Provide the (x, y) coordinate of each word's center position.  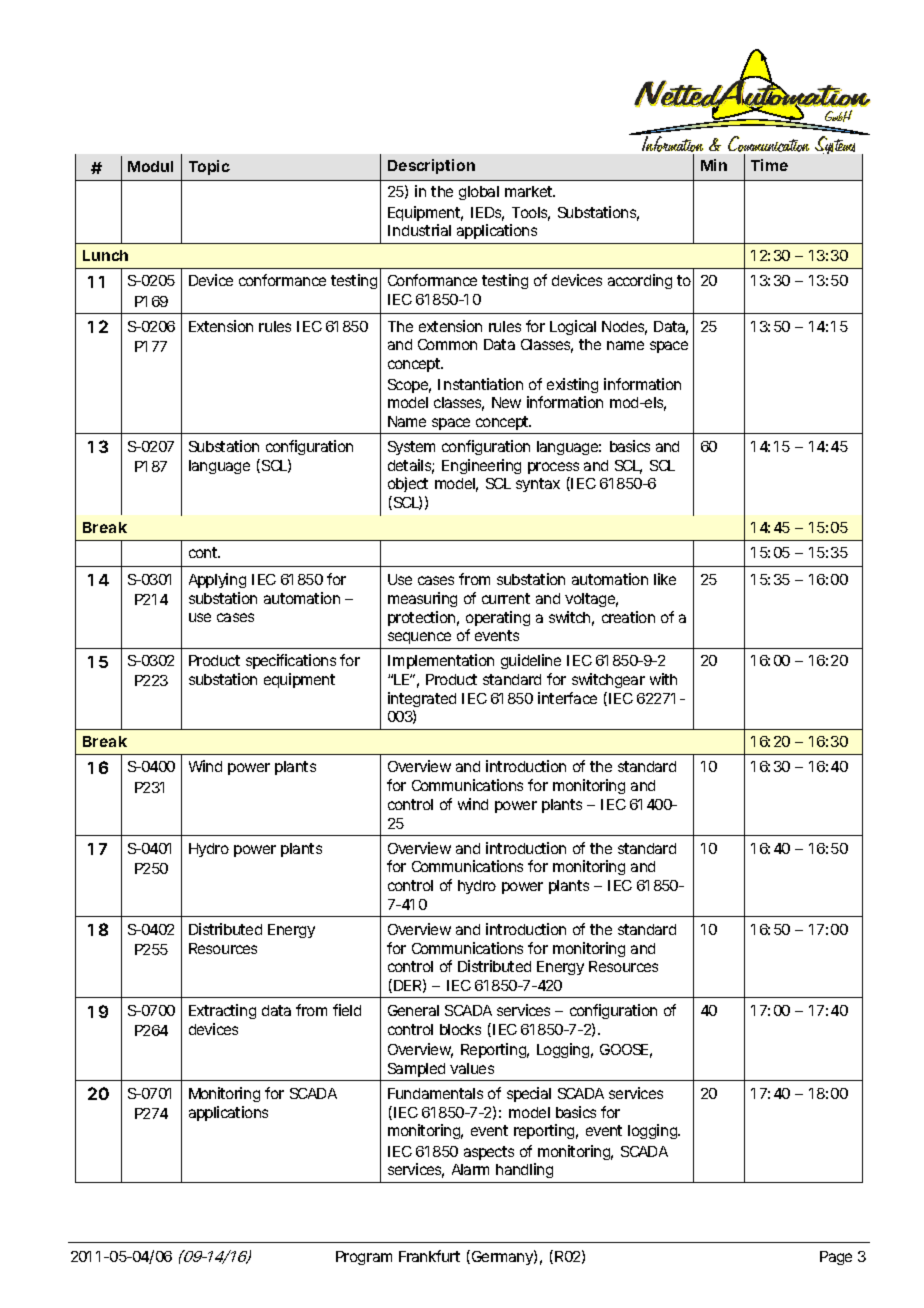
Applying (217, 580)
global (479, 193)
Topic (209, 167)
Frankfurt (429, 1256)
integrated (422, 699)
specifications (291, 661)
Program (364, 1258)
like (665, 579)
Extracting (222, 1011)
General (413, 1010)
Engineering (481, 466)
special (529, 1094)
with (663, 679)
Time (769, 165)
